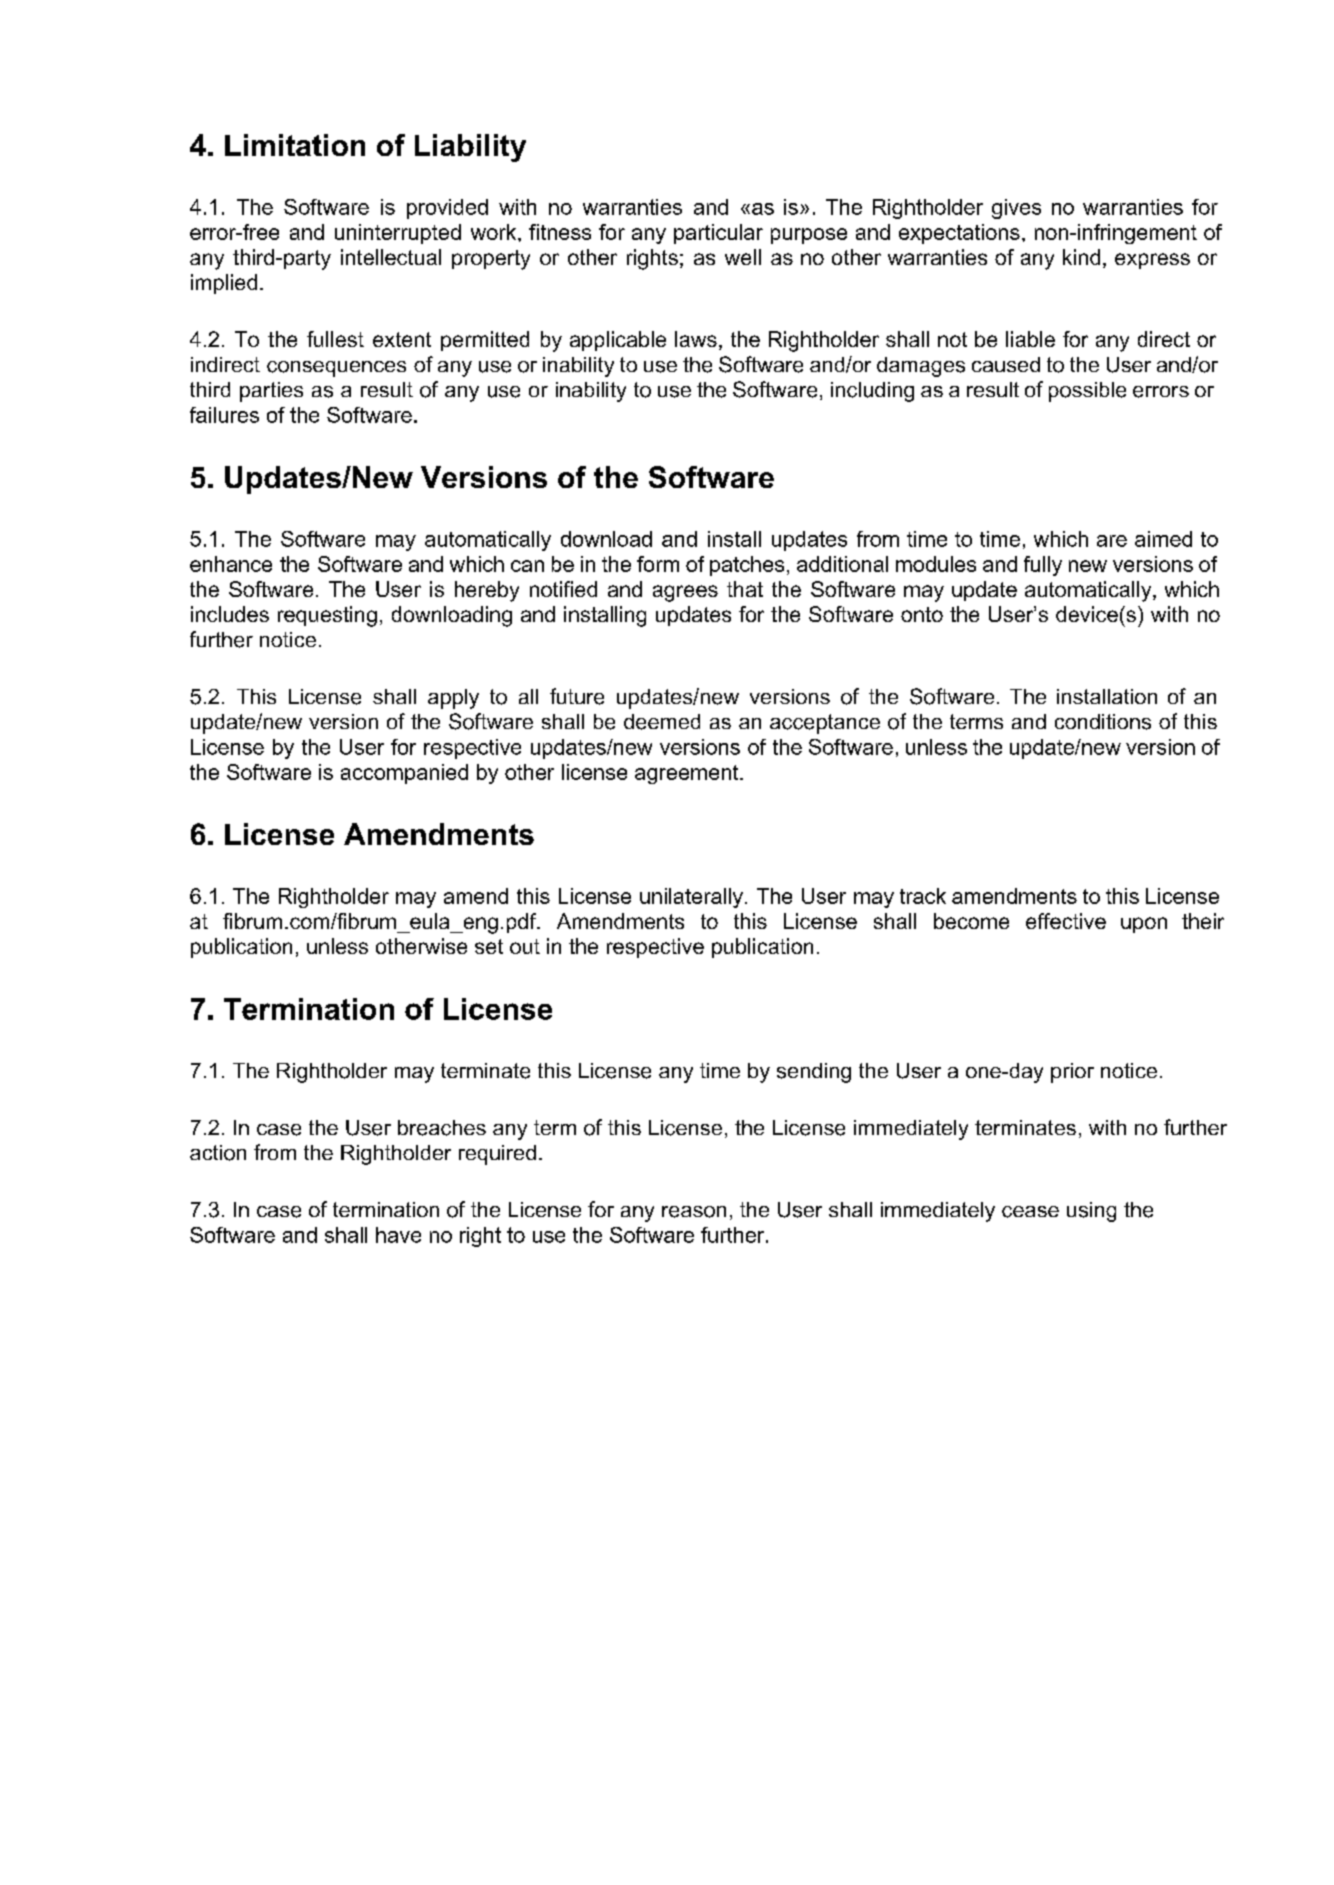  What do you see at coordinates (694, 1212) in the screenshot?
I see `reason` at bounding box center [694, 1212].
